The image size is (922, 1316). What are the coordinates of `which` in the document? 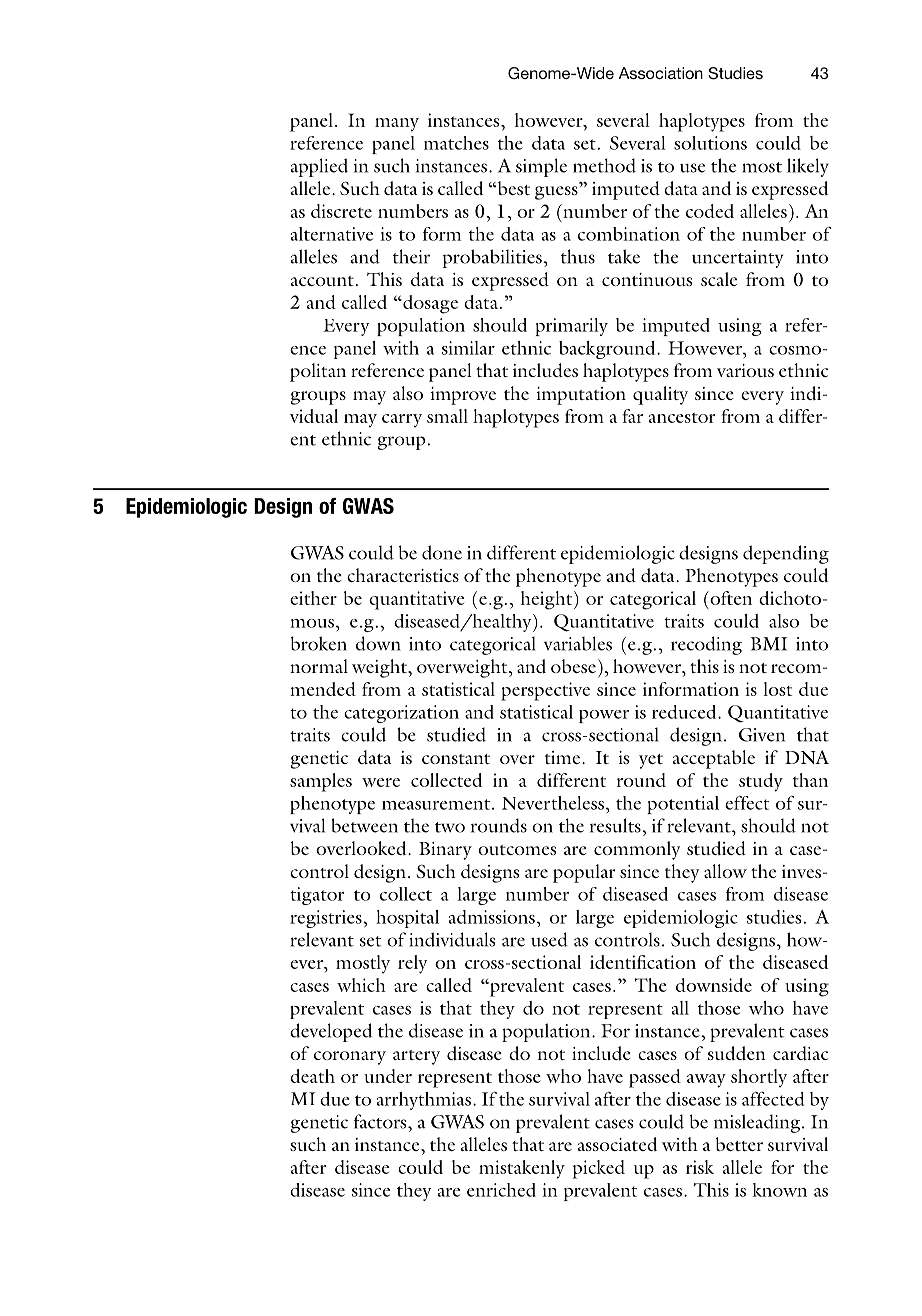 It's located at (361, 985).
